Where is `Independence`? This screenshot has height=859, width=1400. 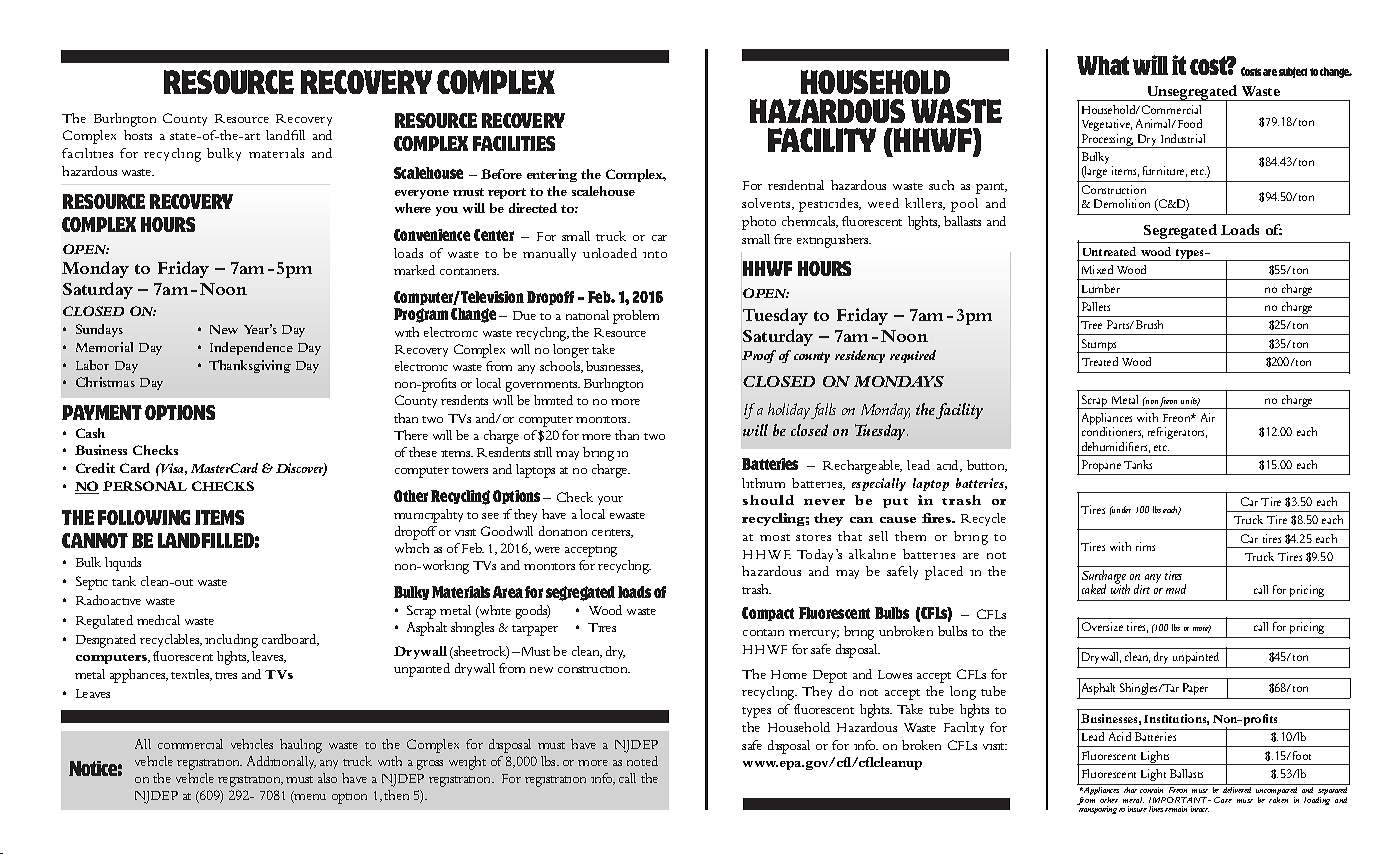
Independence is located at coordinates (251, 348).
